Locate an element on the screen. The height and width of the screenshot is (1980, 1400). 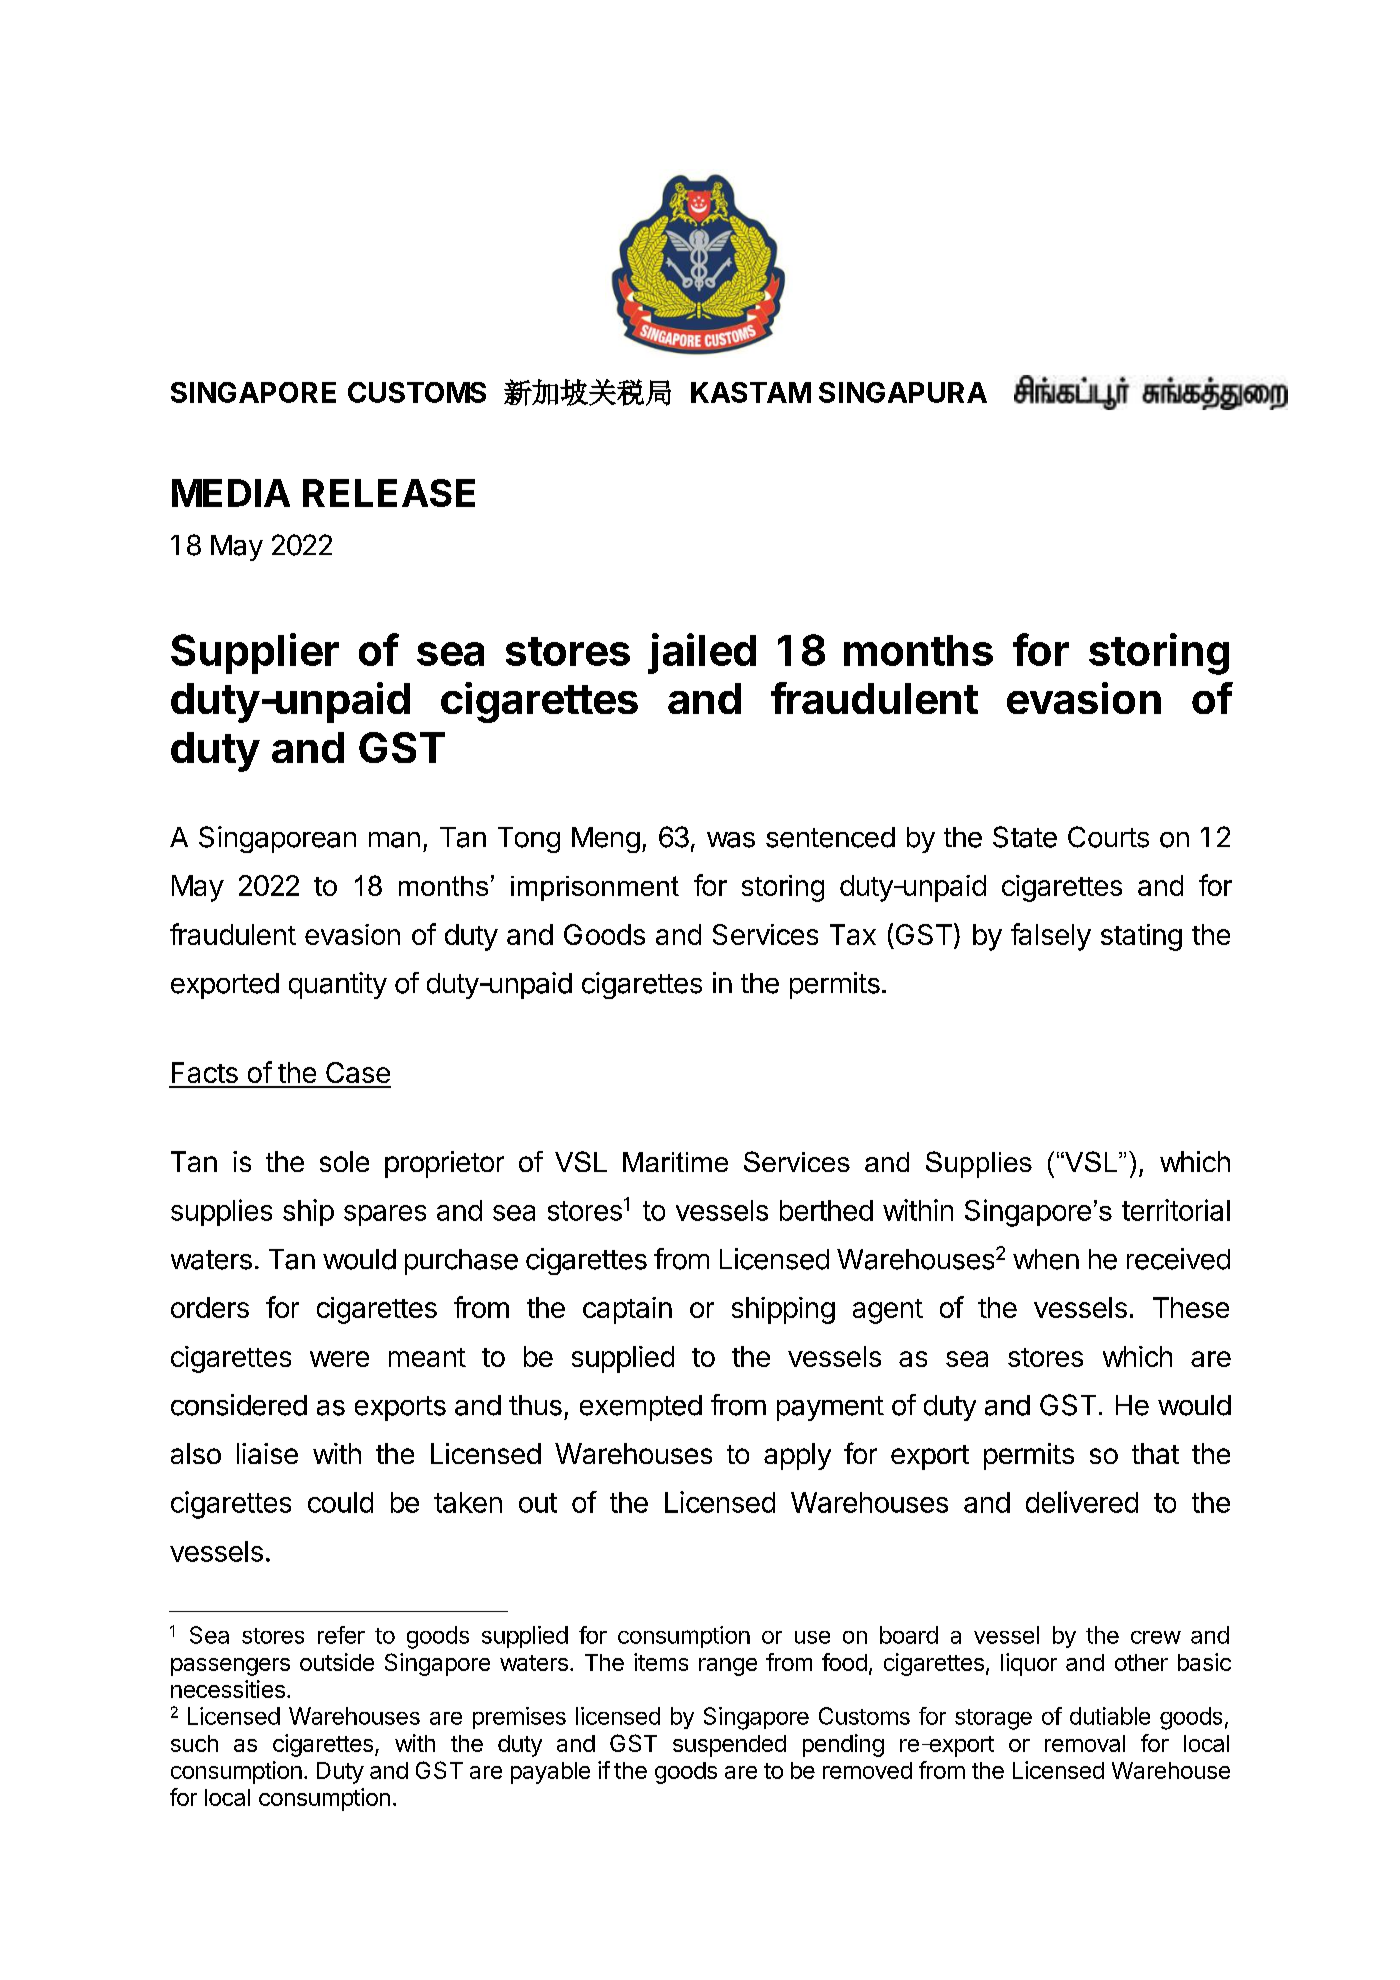
imprisonment is located at coordinates (595, 888).
